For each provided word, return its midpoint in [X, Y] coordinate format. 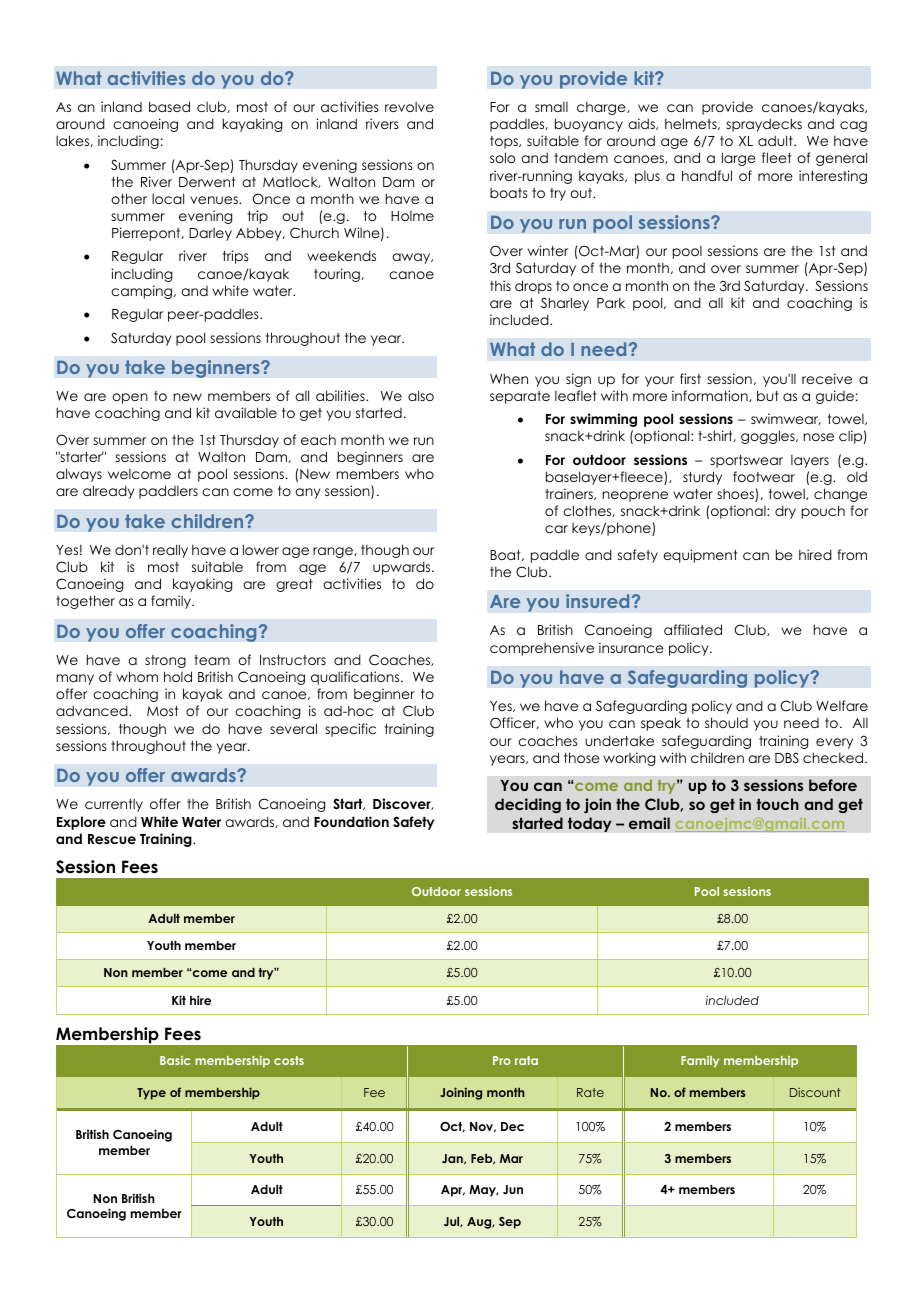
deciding [528, 805]
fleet [776, 157]
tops [505, 142]
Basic [175, 1060]
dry [785, 512]
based [169, 106]
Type [151, 1094]
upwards [403, 568]
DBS [787, 758]
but [768, 395]
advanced [93, 710]
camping [143, 292]
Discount [815, 1092]
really [170, 551]
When [509, 378]
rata [526, 1060]
